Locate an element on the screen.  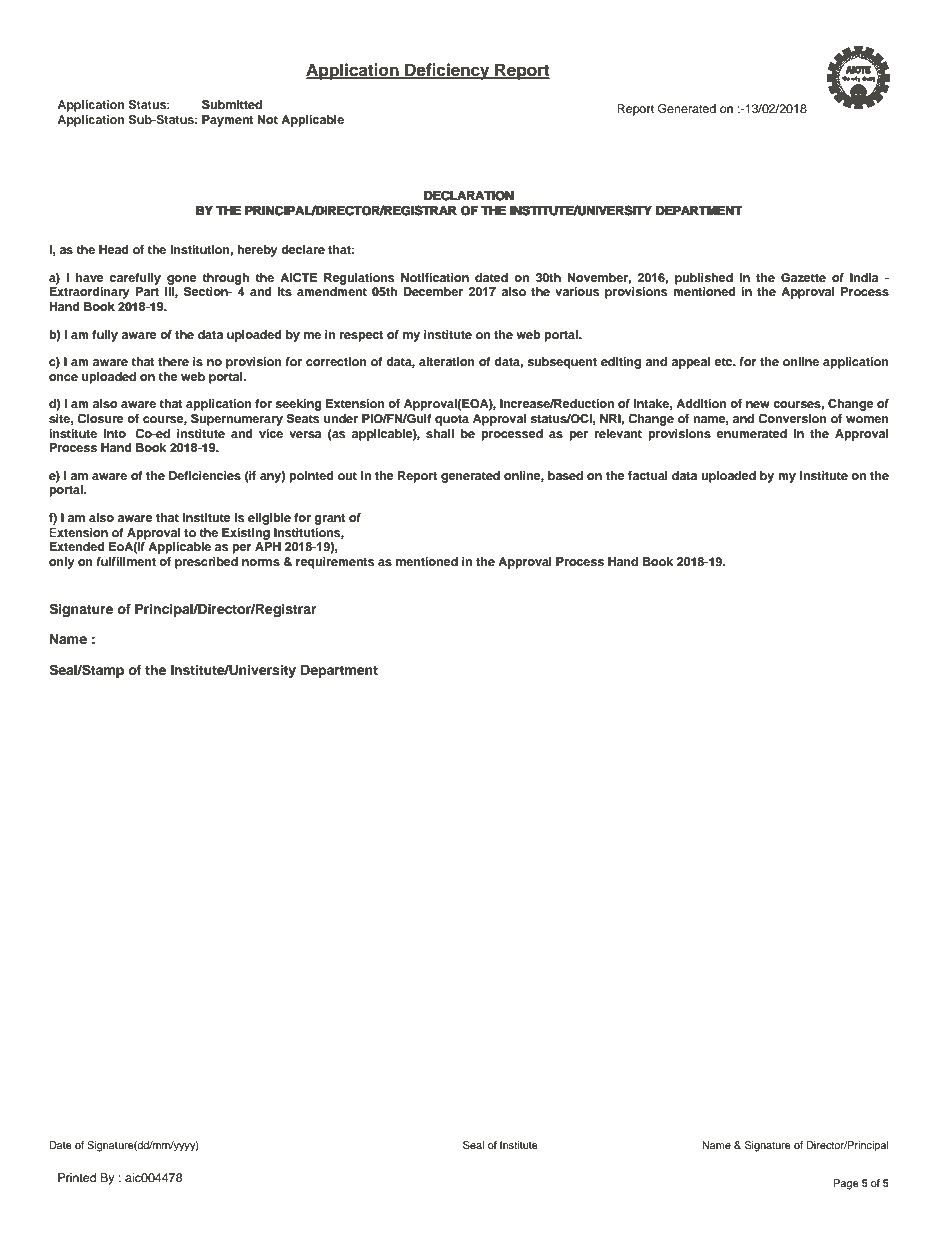
requirements is located at coordinates (335, 563).
